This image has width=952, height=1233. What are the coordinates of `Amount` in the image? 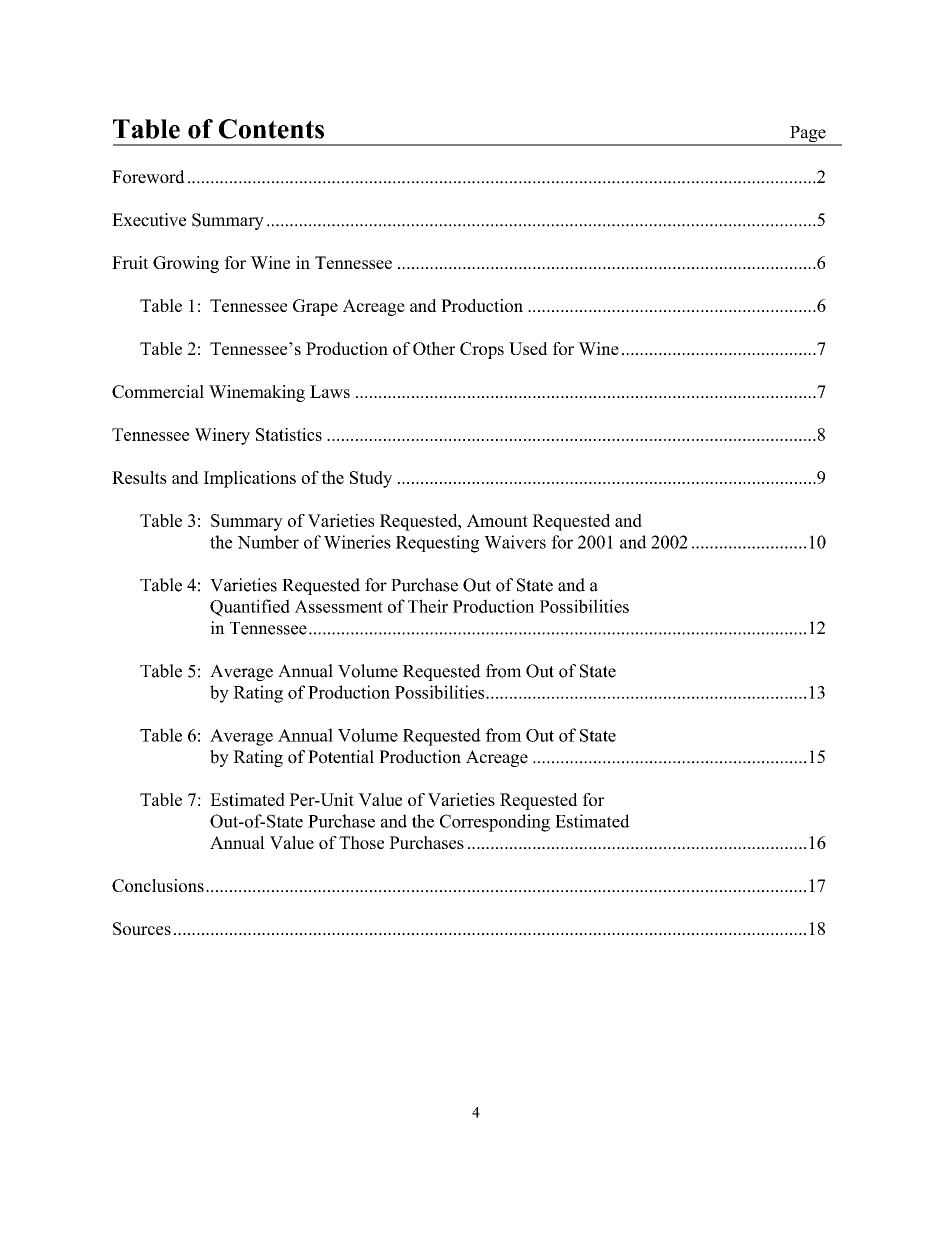 It's located at (497, 520).
